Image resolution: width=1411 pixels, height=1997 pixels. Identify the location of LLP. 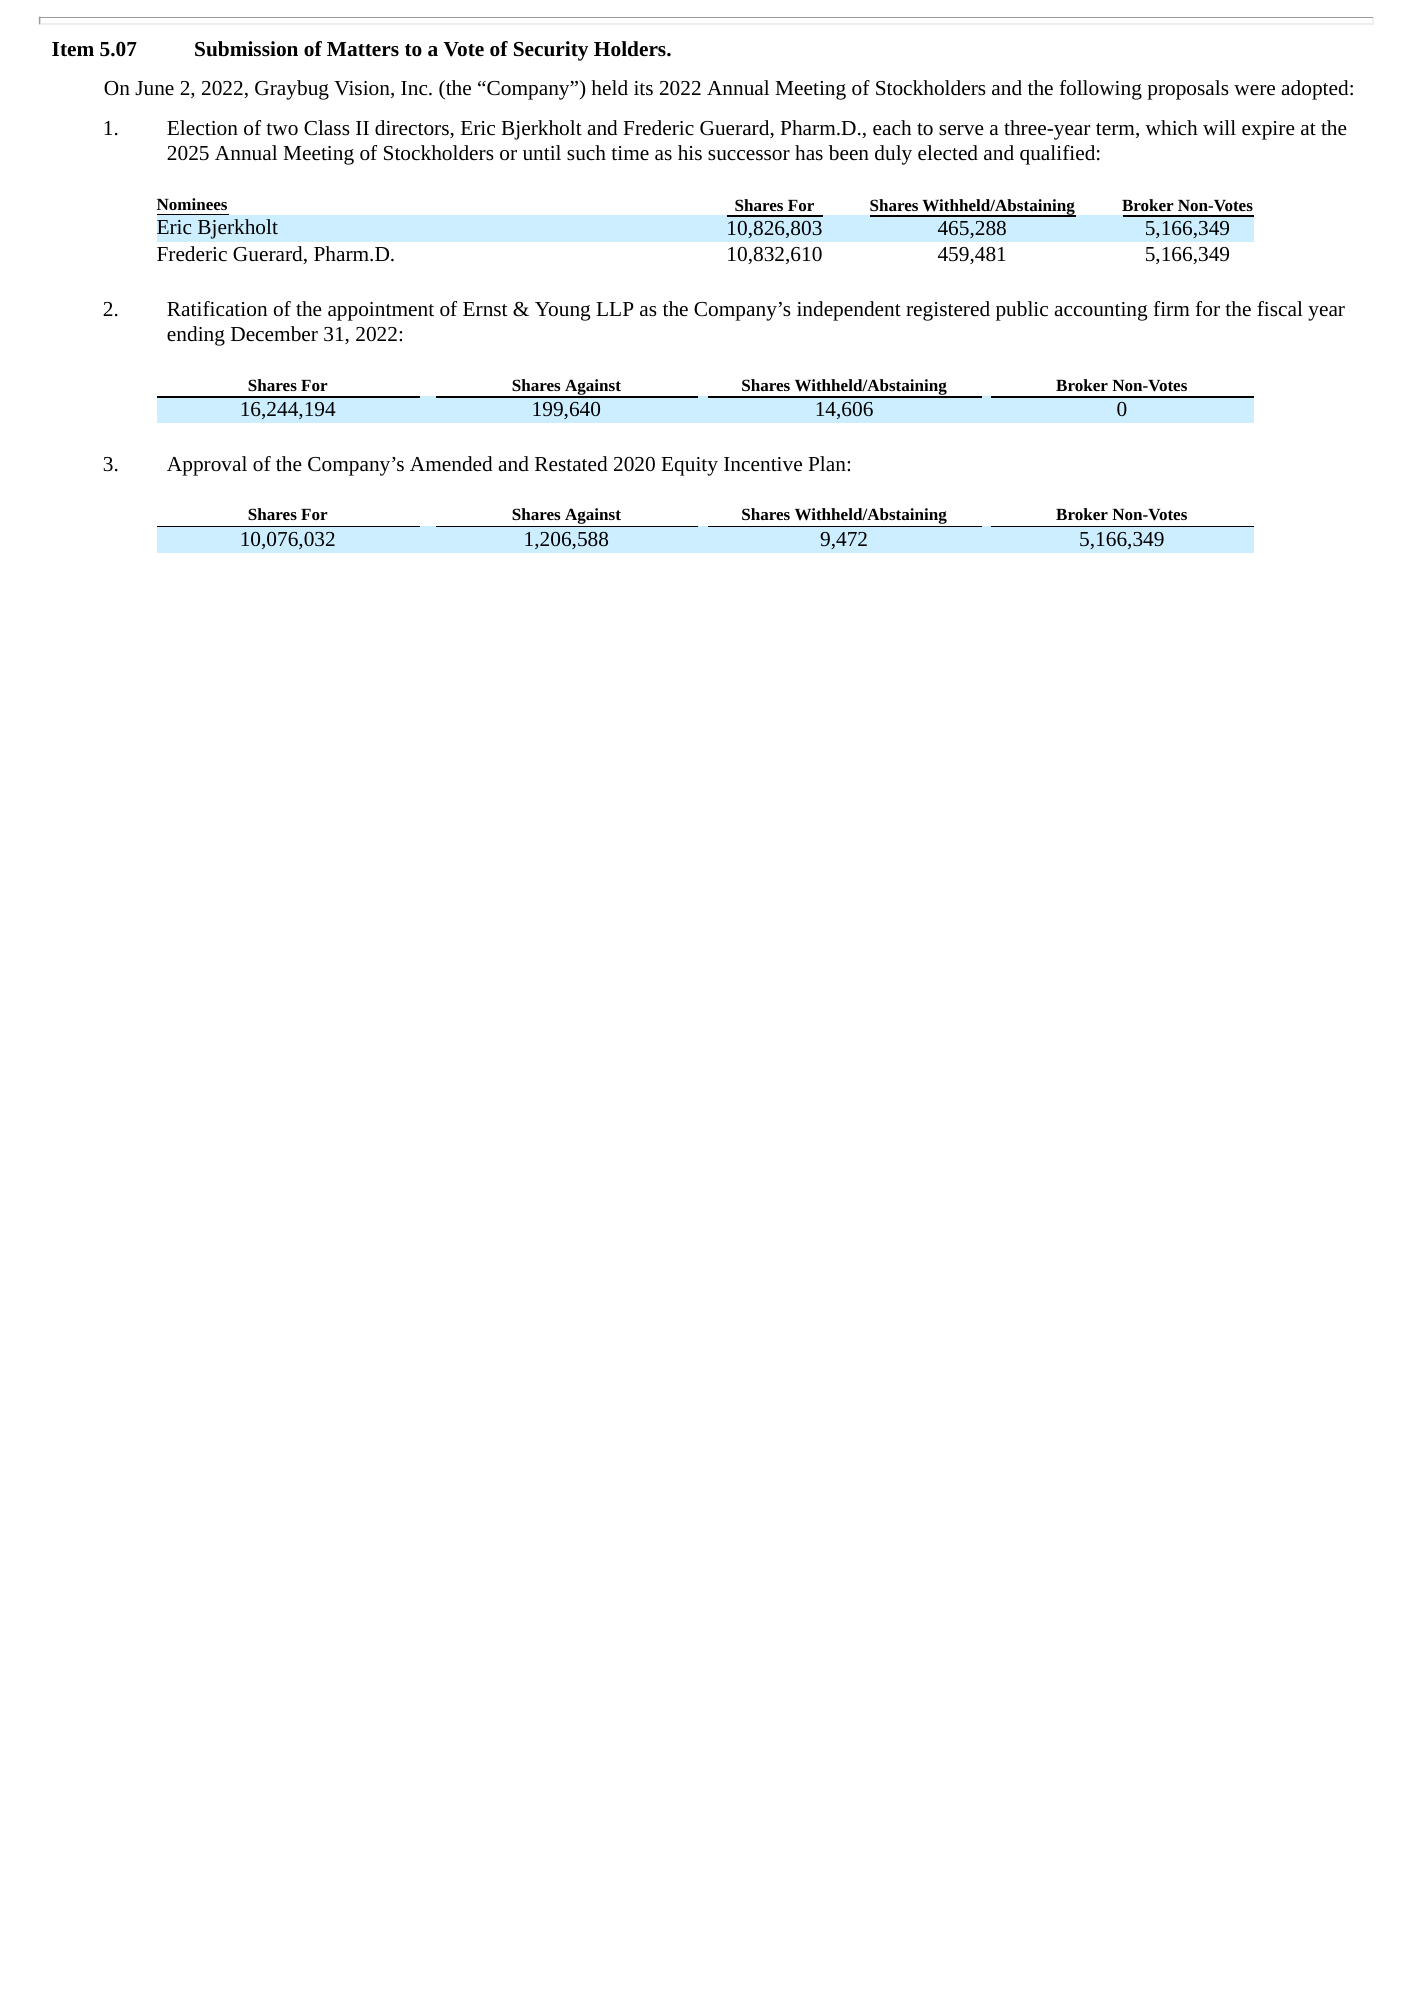
(615, 309).
